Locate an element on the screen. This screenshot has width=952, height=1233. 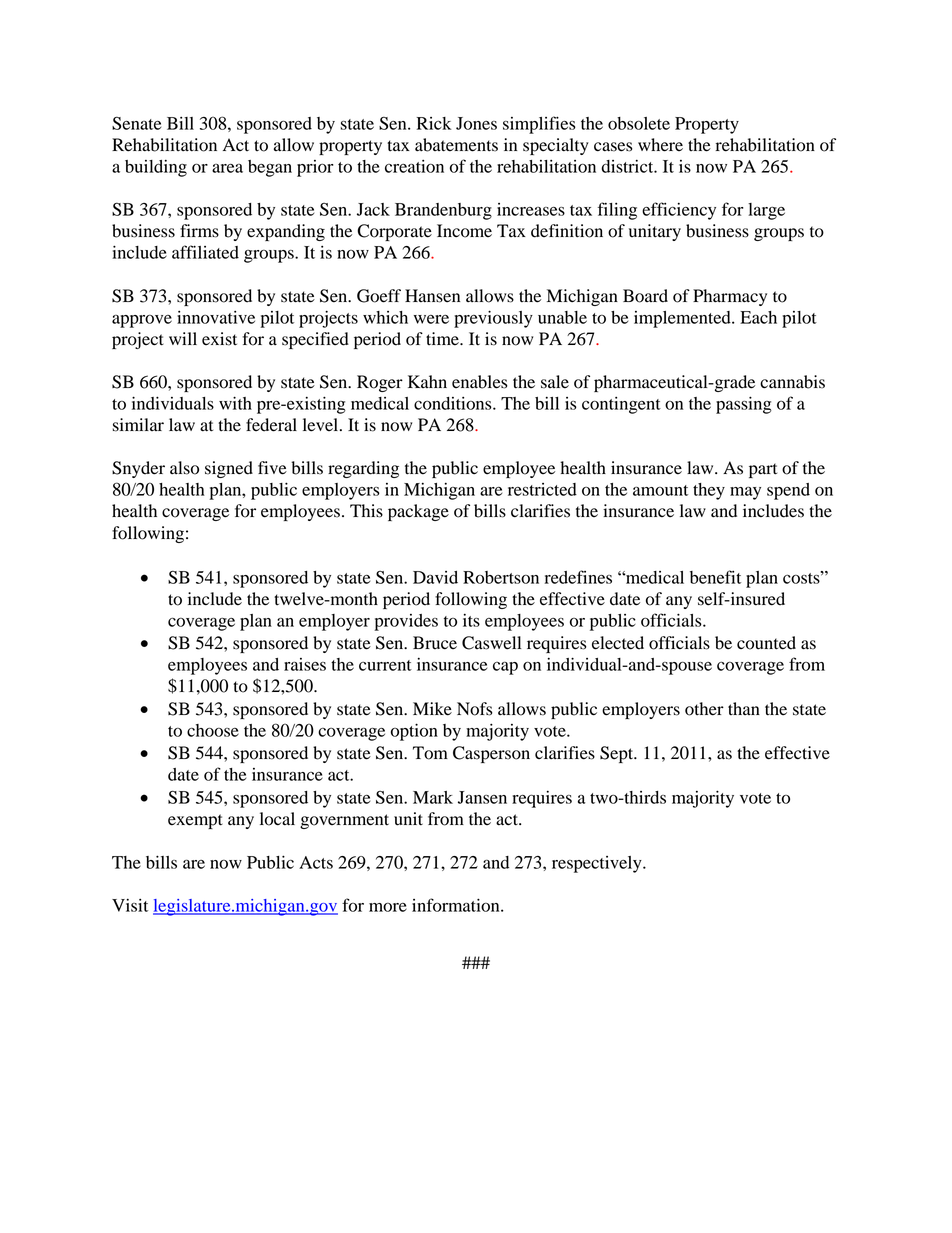
time is located at coordinates (443, 339).
